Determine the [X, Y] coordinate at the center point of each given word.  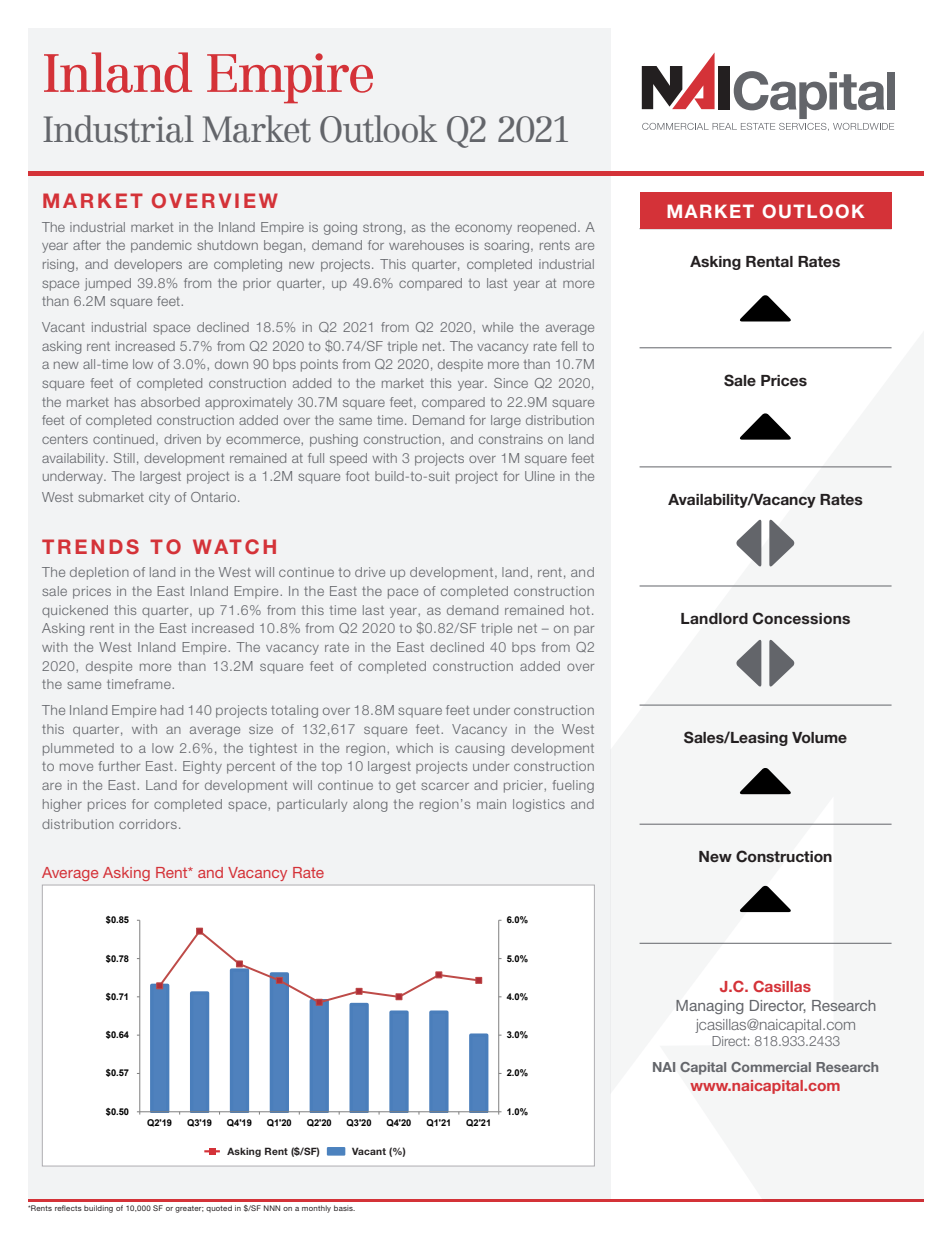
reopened [547, 228]
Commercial [771, 1067]
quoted [219, 1209]
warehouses [426, 245]
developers [148, 265]
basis [344, 1208]
